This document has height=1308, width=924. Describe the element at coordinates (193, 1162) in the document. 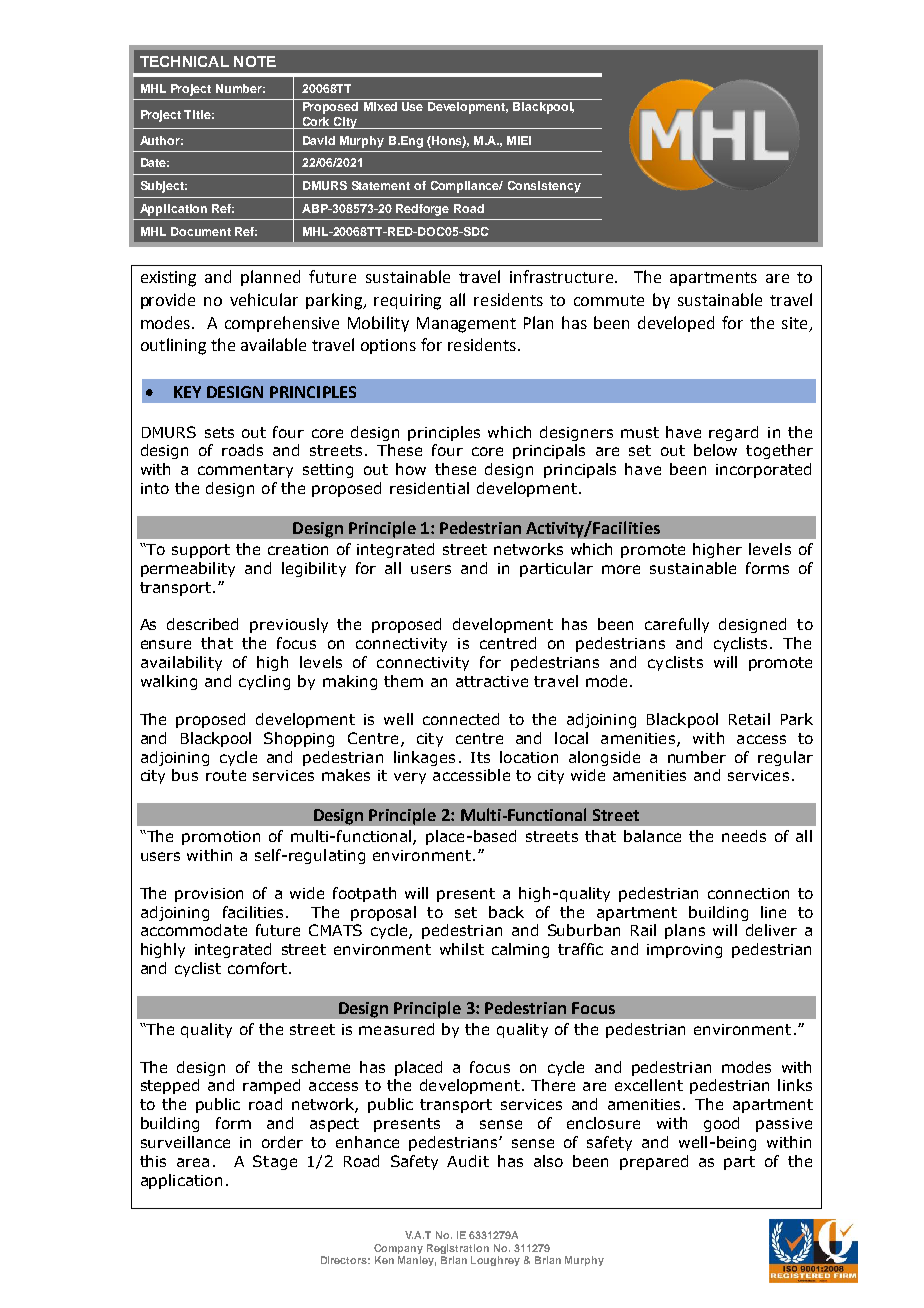

I see `area` at that location.
